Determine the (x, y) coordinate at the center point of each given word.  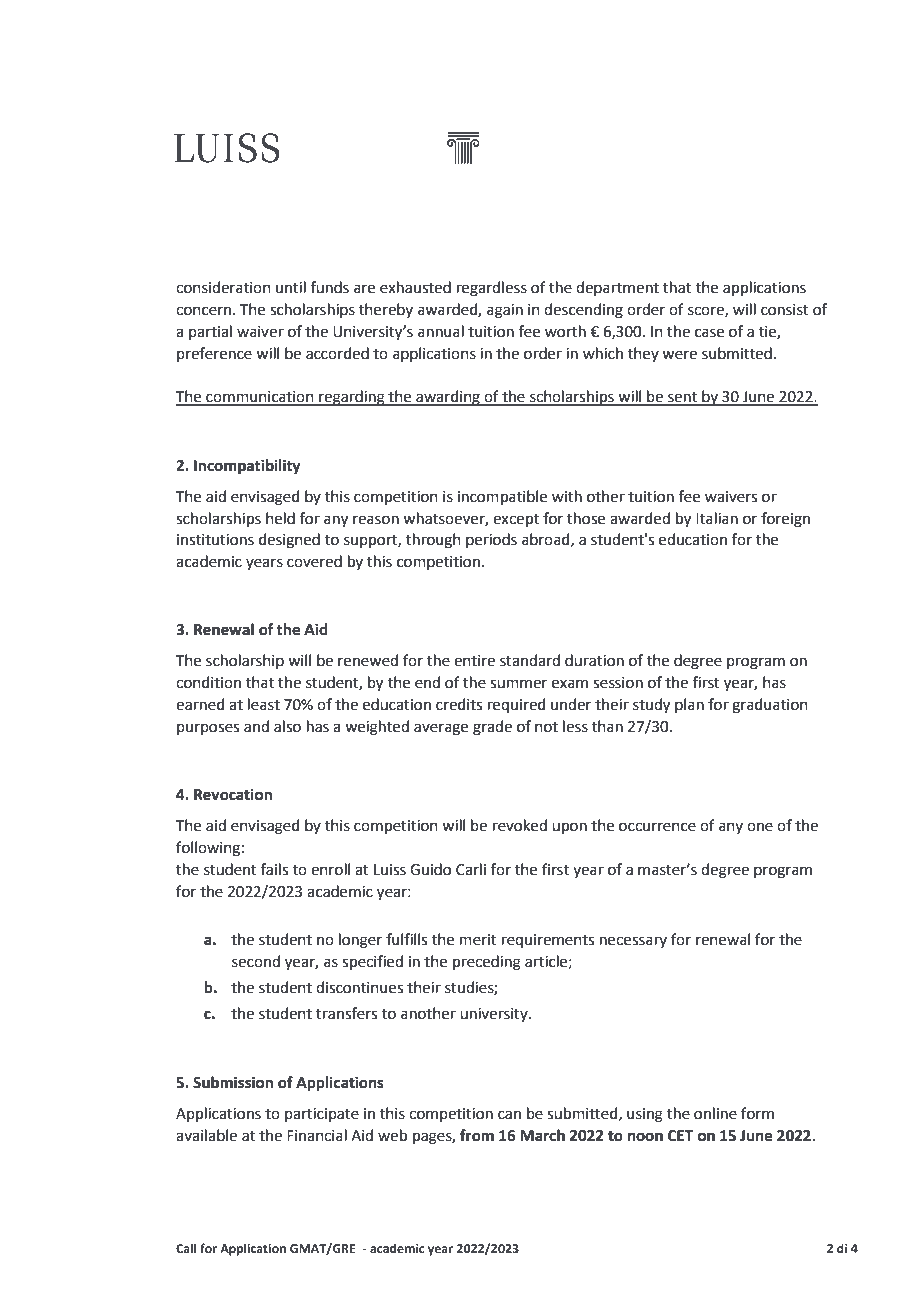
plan (689, 705)
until (291, 287)
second (256, 961)
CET (680, 1136)
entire (474, 661)
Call (186, 1248)
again (505, 311)
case (709, 333)
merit (478, 940)
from (477, 1135)
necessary (633, 942)
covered (314, 561)
